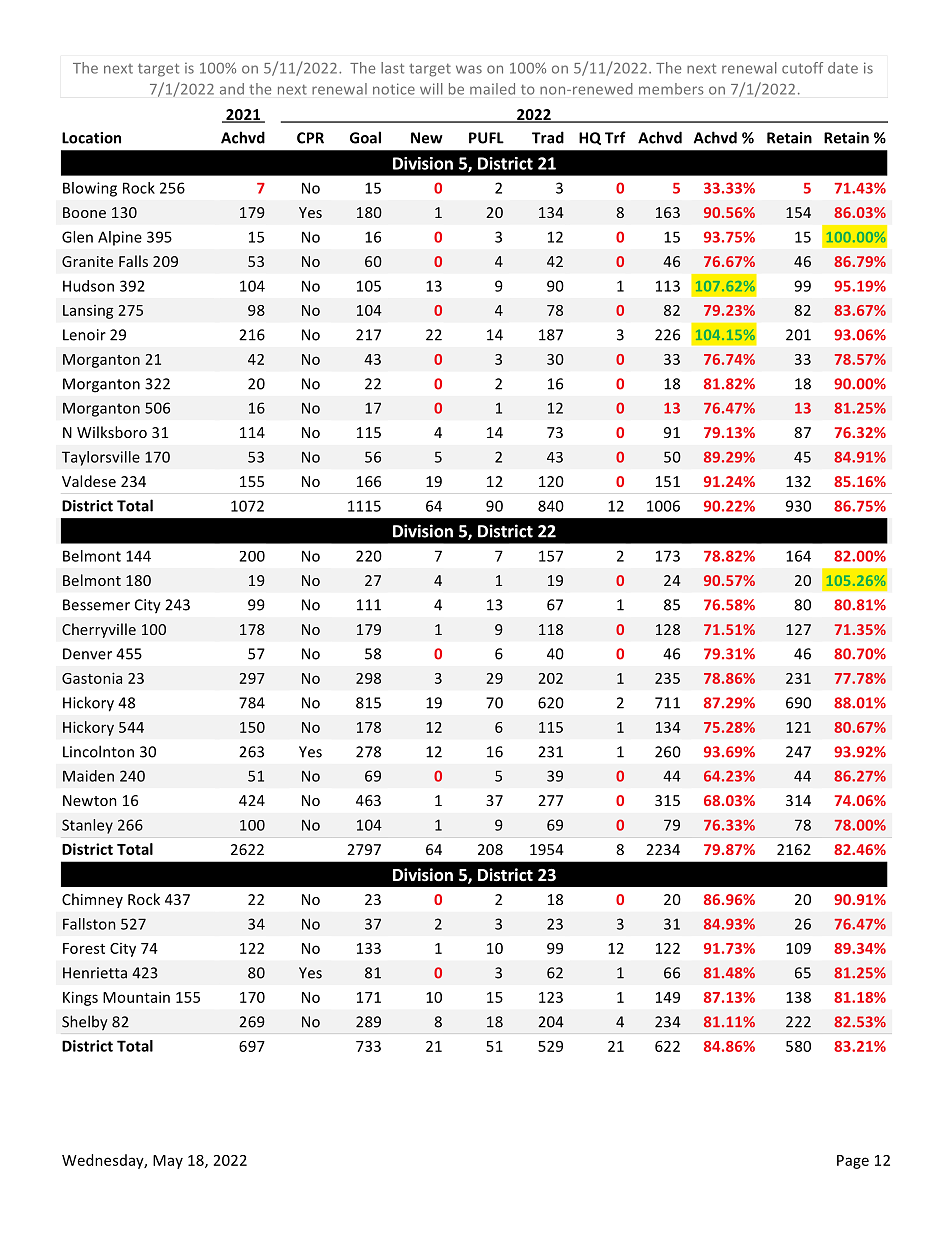  I want to click on Bessemer, so click(96, 605).
